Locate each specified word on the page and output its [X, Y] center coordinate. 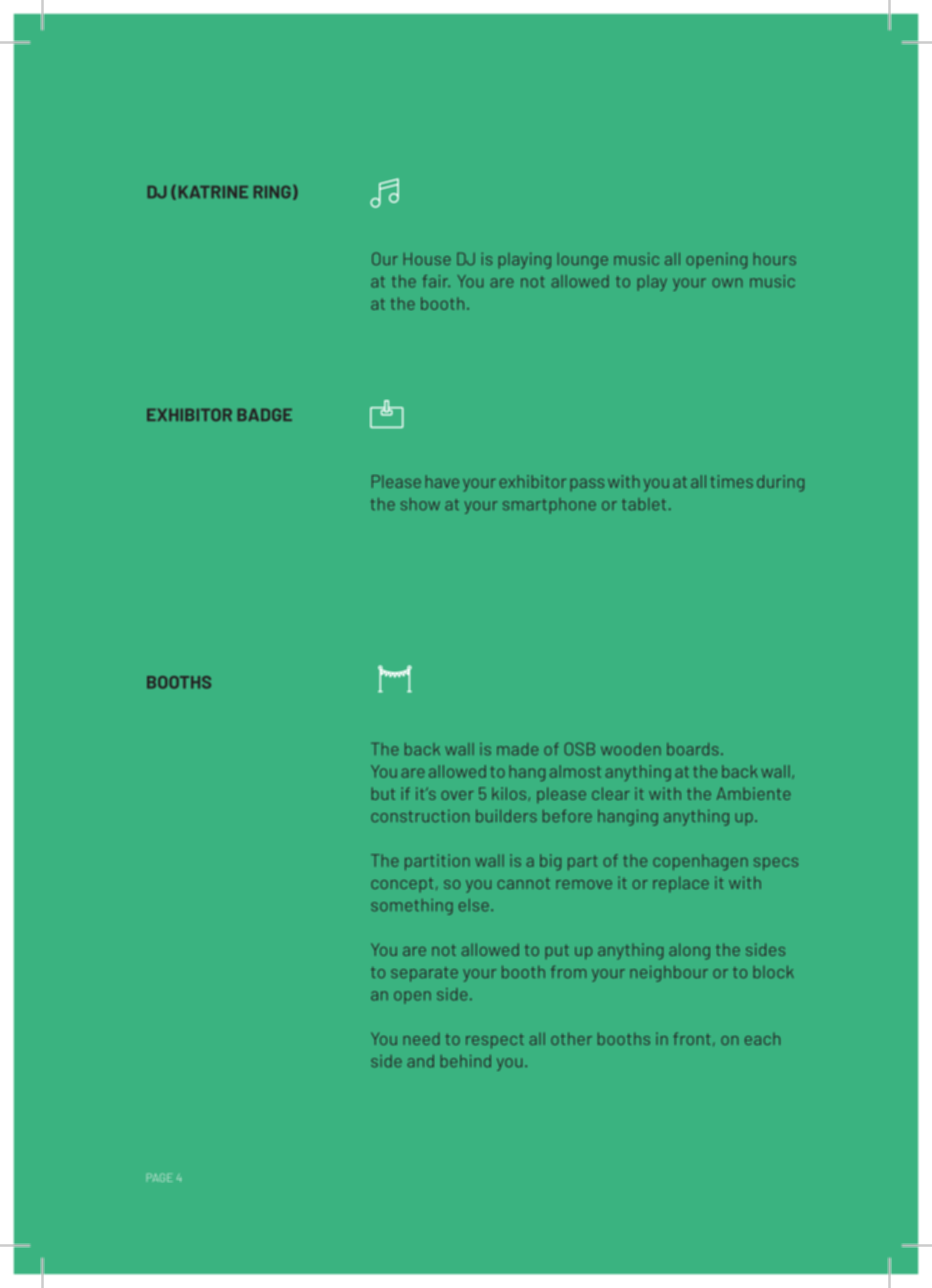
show [420, 504]
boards [692, 749]
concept [402, 885]
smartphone [549, 506]
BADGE [265, 414]
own [727, 283]
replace [681, 884]
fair [436, 281]
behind [466, 1061]
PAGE [160, 1177]
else [474, 905]
